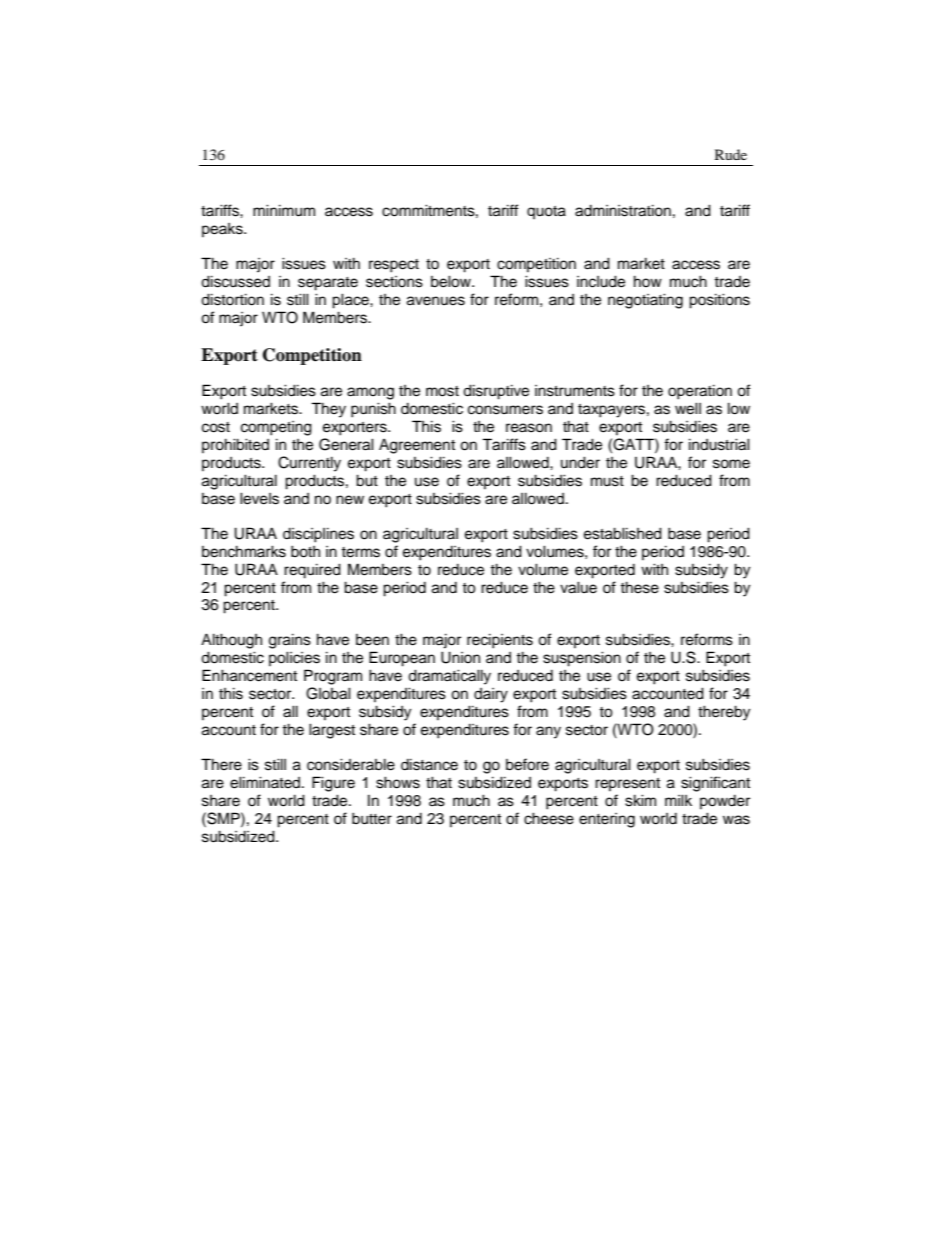 Image resolution: width=952 pixels, height=1233 pixels. I want to click on Agreement, so click(417, 446).
